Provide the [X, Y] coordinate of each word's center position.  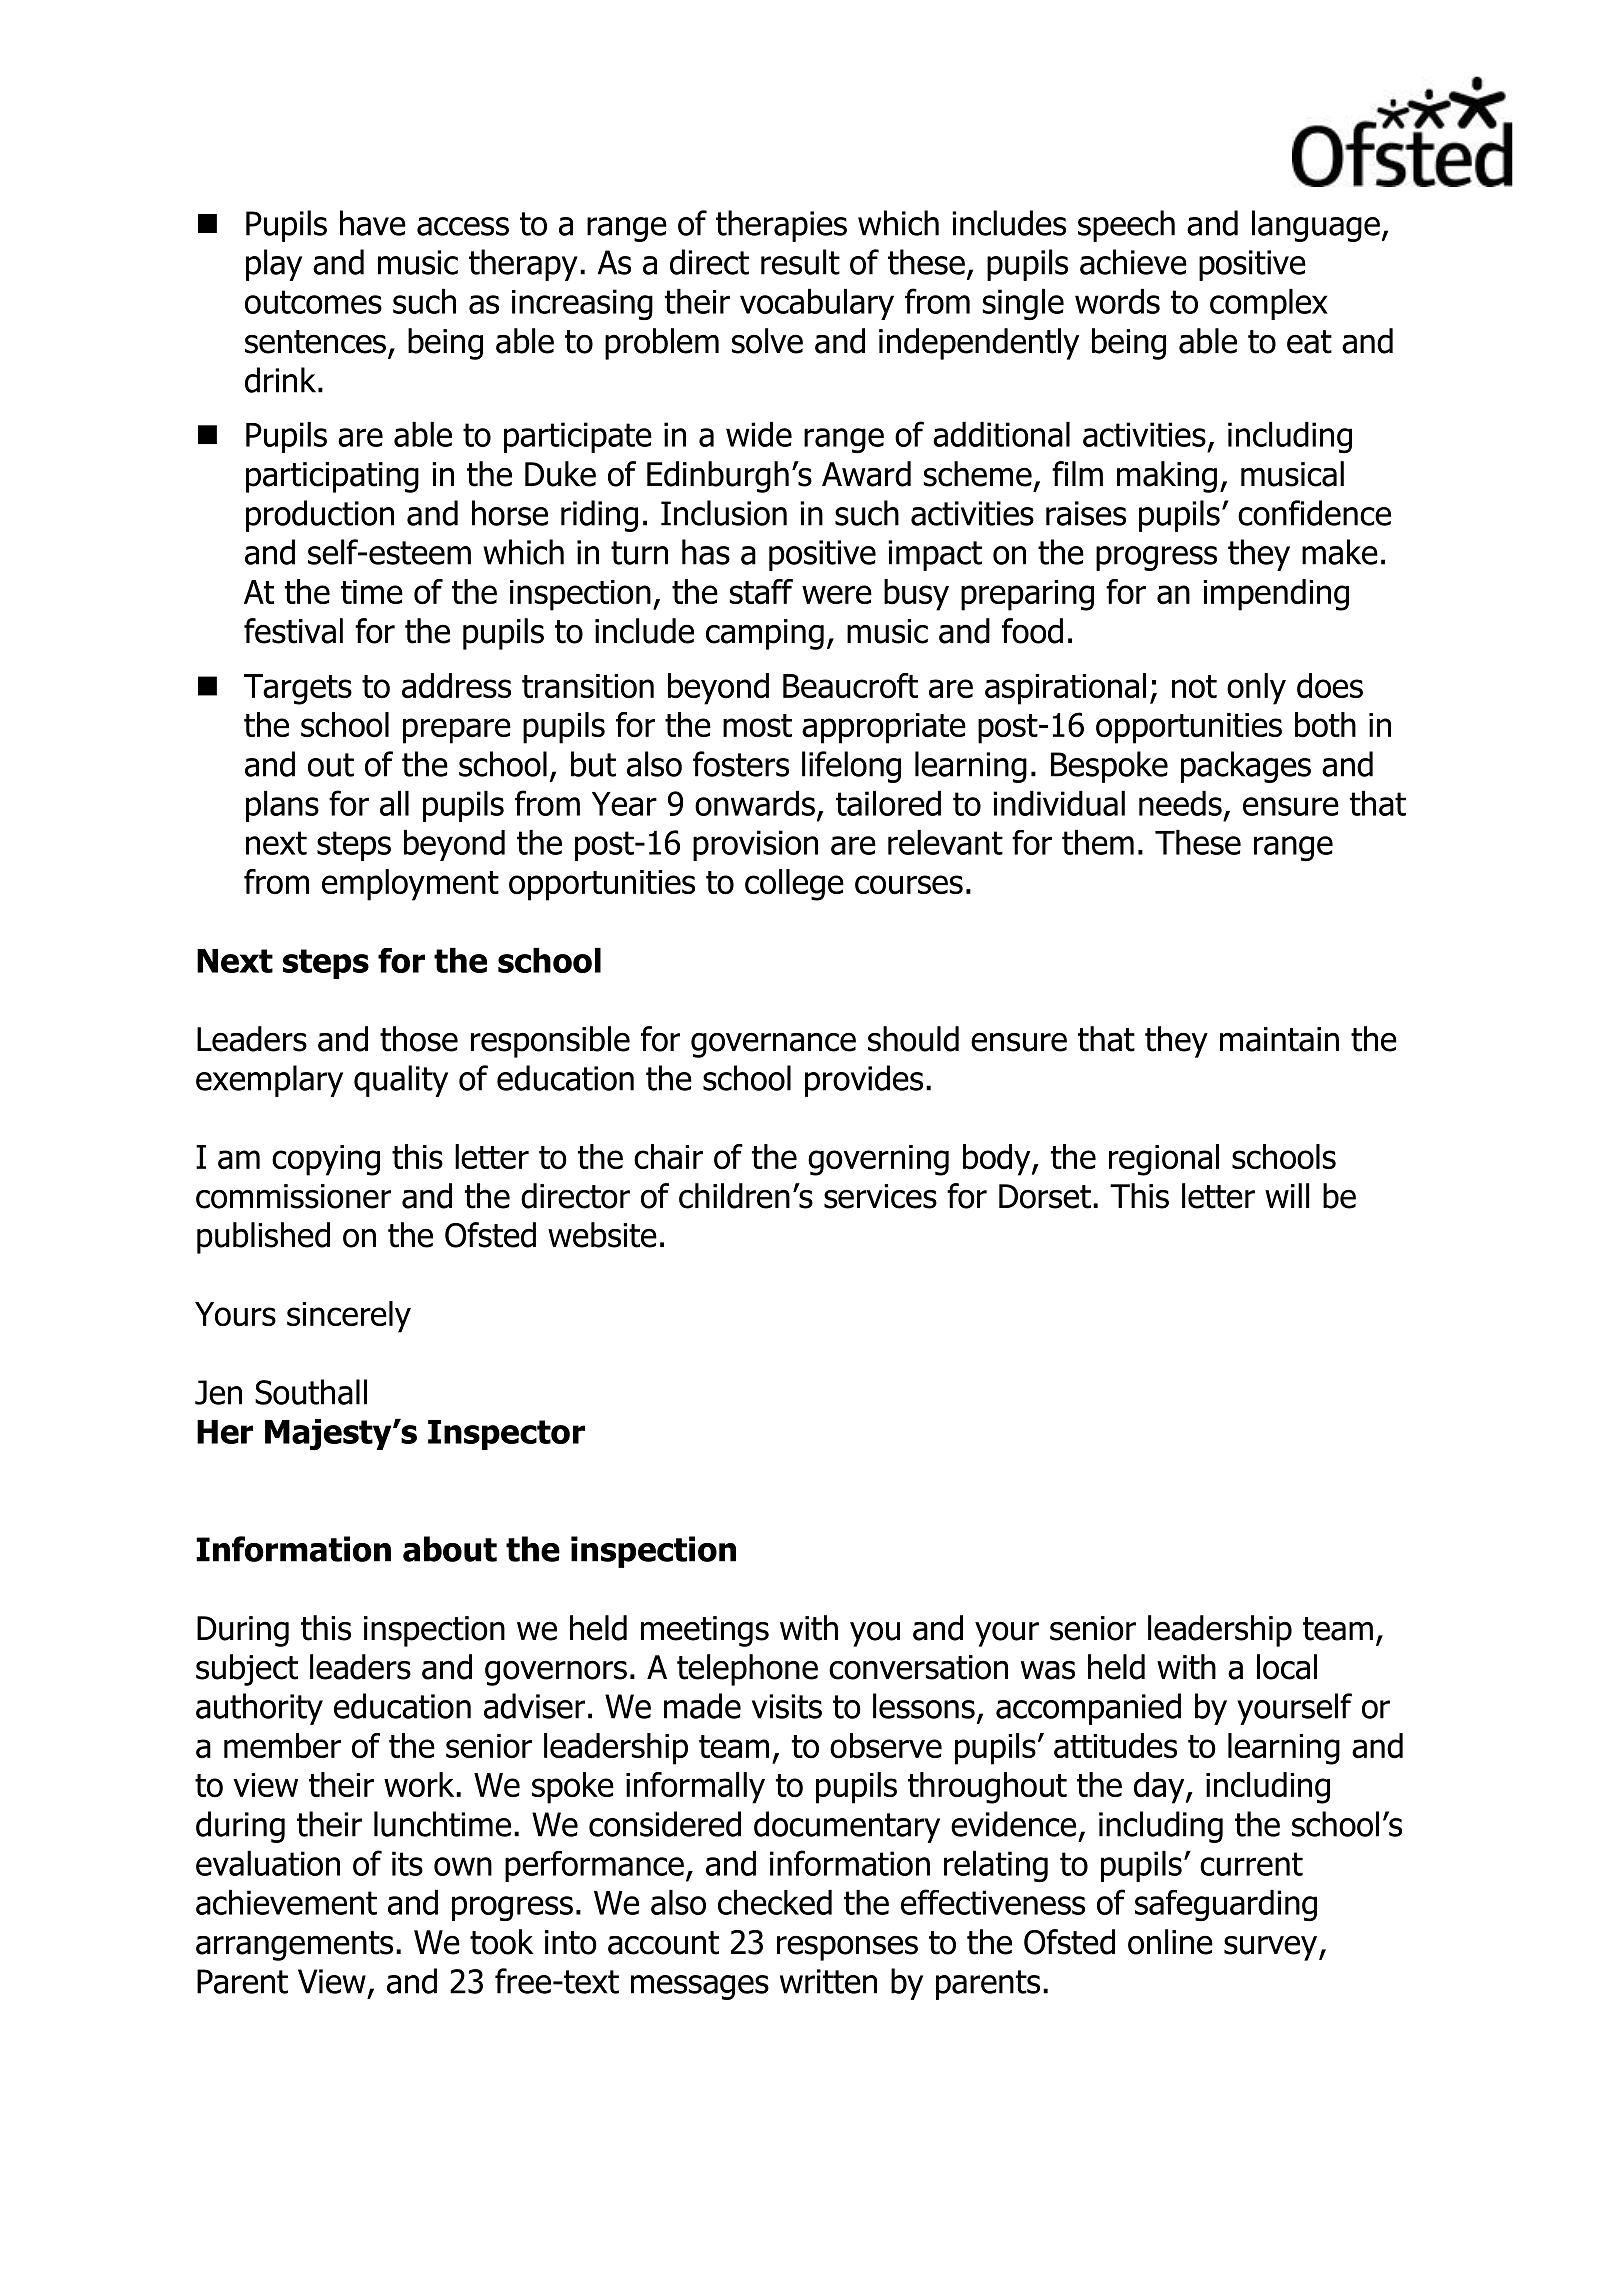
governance [773, 1045]
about [450, 1549]
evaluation [268, 1863]
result [800, 262]
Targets [298, 689]
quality [401, 1081]
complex [1269, 304]
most [757, 726]
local [1287, 1667]
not [1194, 687]
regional [1164, 1160]
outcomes [313, 302]
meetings [705, 1631]
